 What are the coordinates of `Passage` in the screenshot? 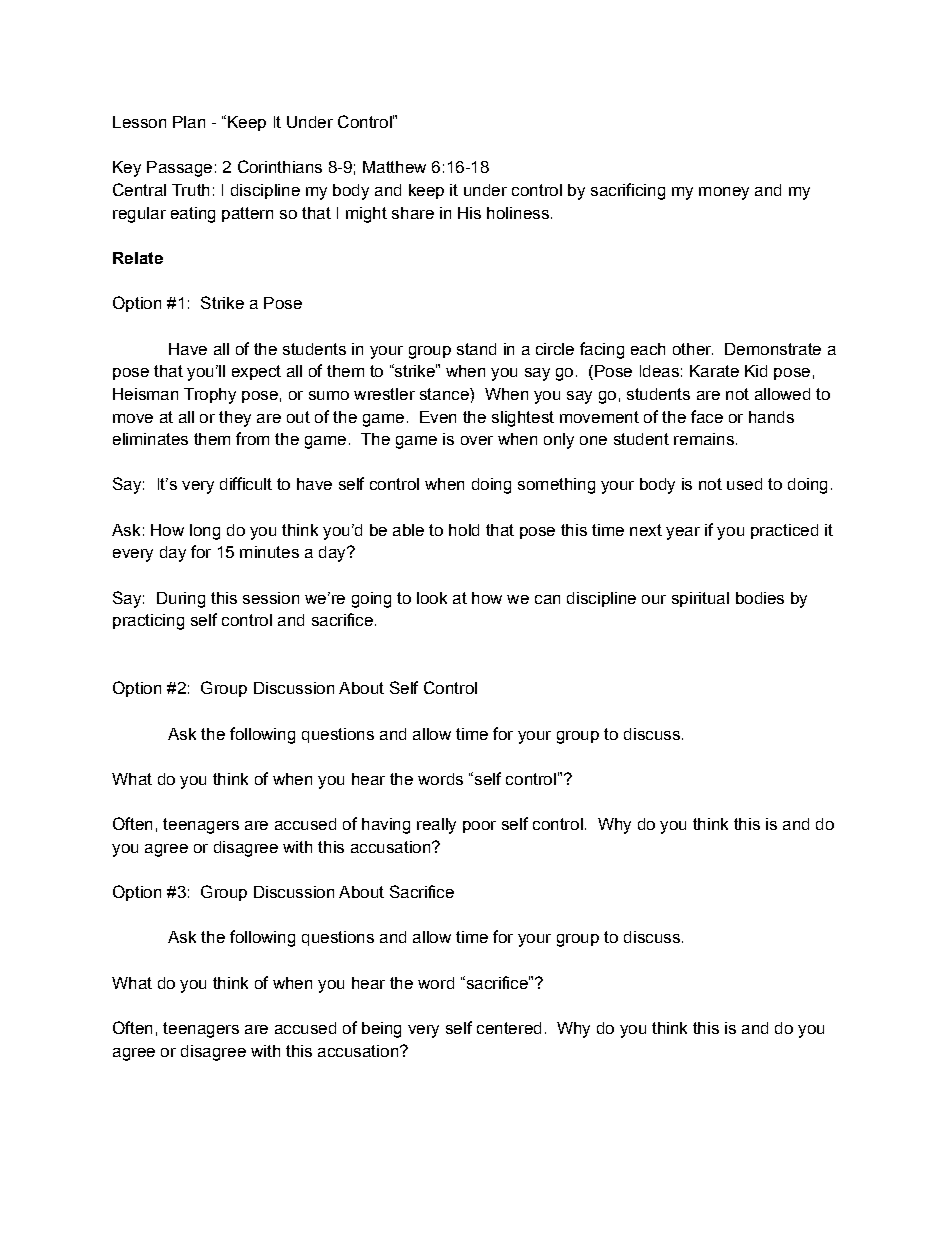 It's located at (179, 169).
